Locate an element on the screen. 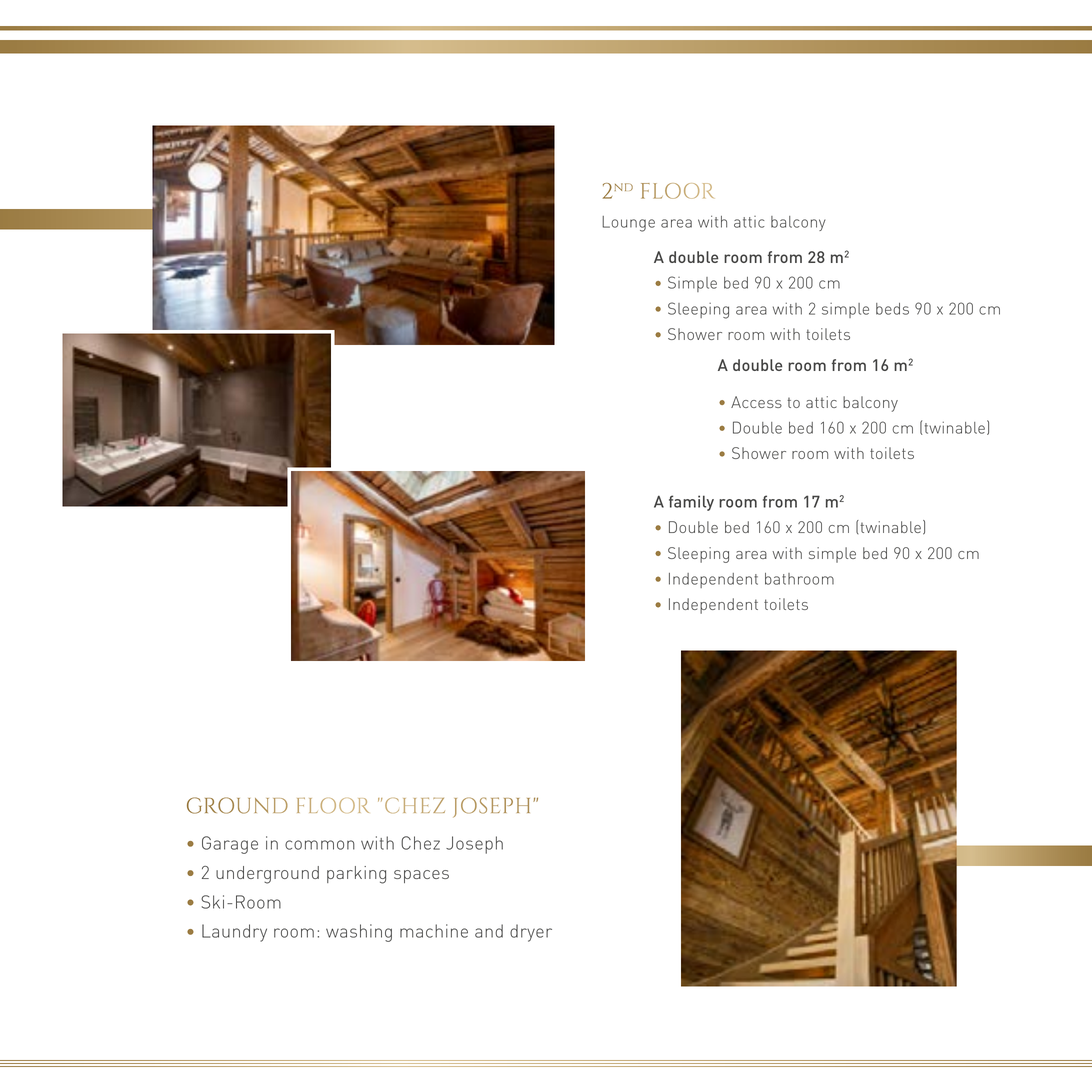  and is located at coordinates (489, 931).
